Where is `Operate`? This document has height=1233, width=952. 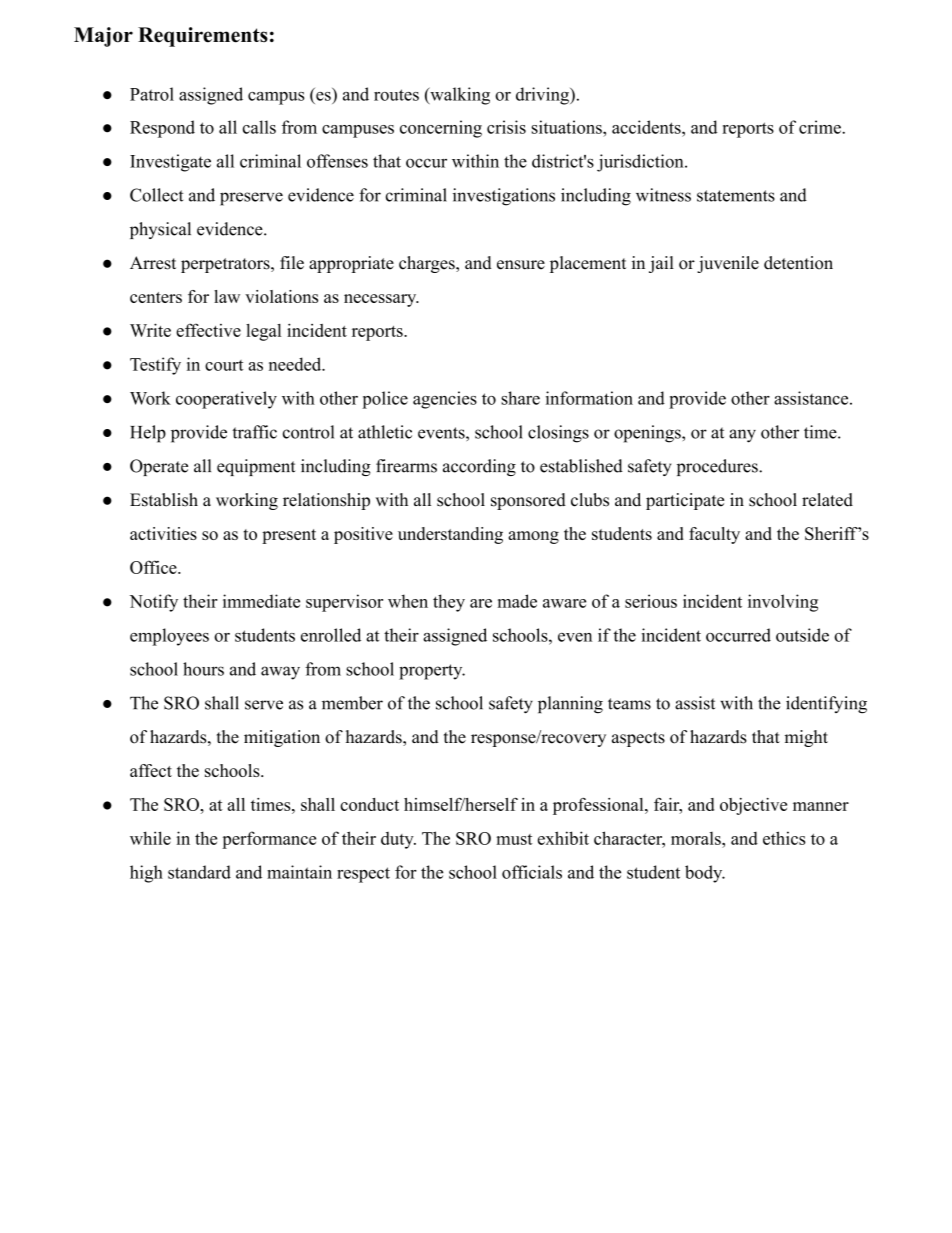 Operate is located at coordinates (159, 467).
